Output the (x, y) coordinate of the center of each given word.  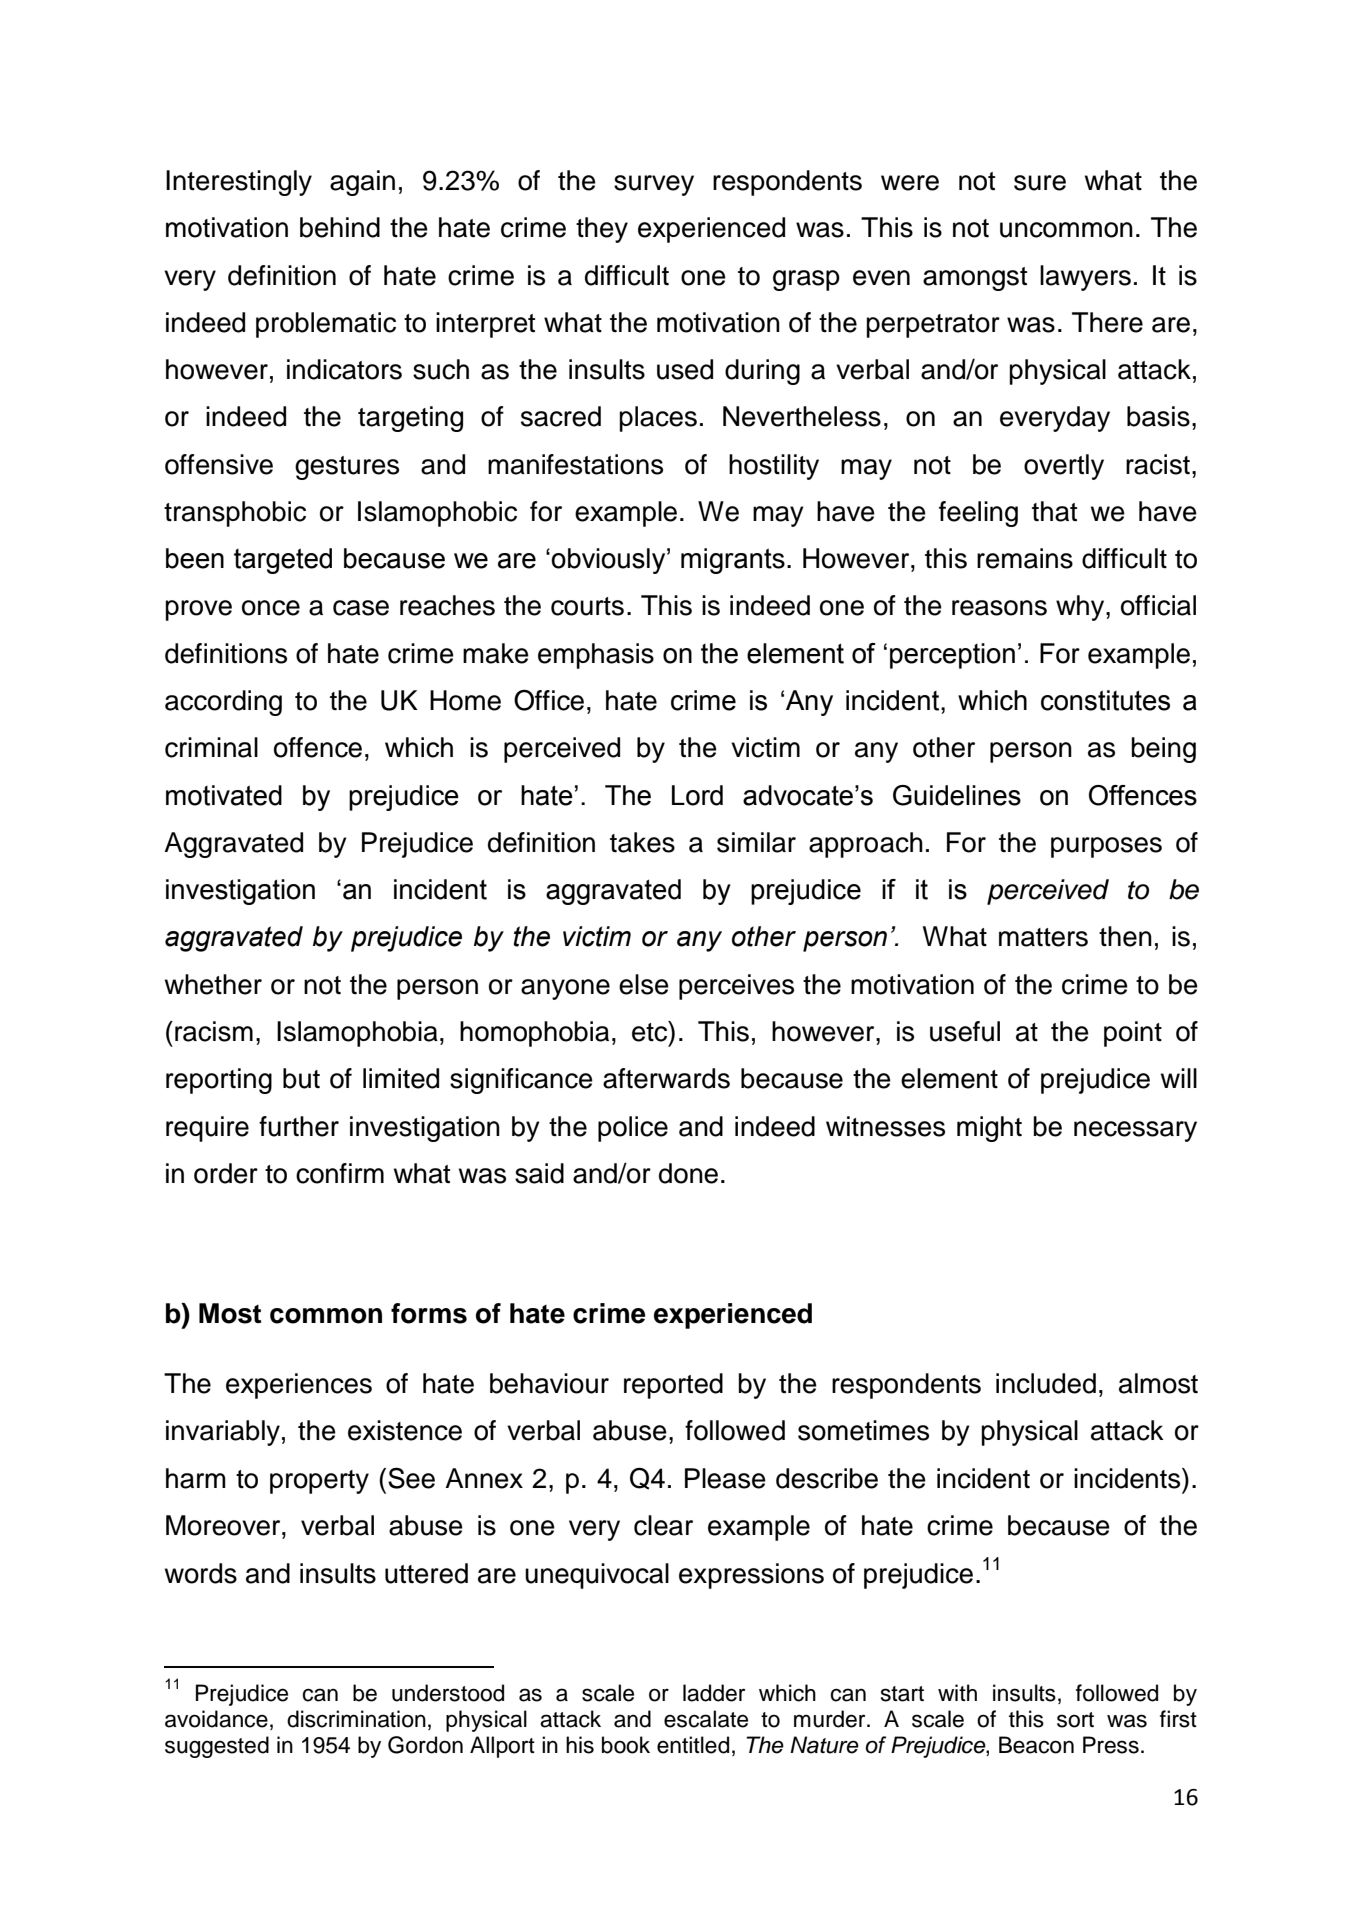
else (644, 984)
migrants (733, 561)
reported (673, 1386)
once (271, 608)
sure (1040, 183)
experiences (299, 1386)
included (1046, 1383)
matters (1043, 937)
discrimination (356, 1719)
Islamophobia (357, 1034)
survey (654, 185)
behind (340, 227)
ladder (714, 1693)
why (1081, 608)
